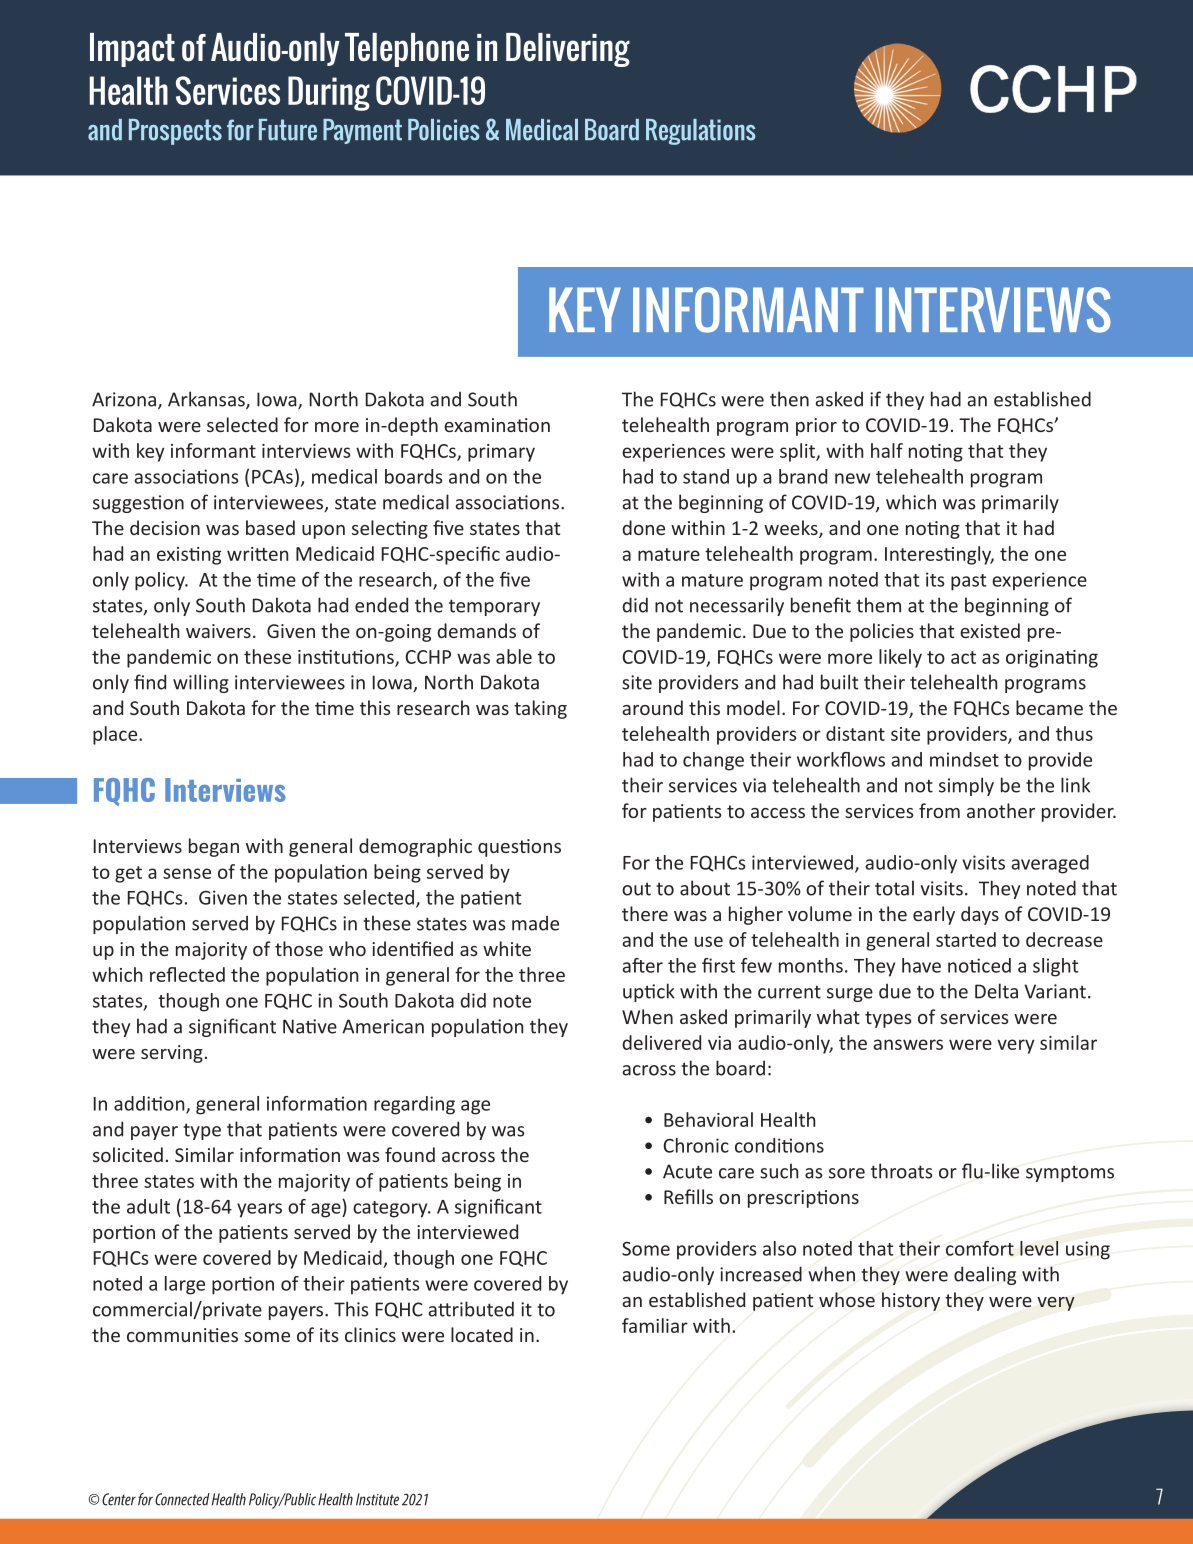 Image resolution: width=1193 pixels, height=1544 pixels. I want to click on reflected, so click(187, 974).
